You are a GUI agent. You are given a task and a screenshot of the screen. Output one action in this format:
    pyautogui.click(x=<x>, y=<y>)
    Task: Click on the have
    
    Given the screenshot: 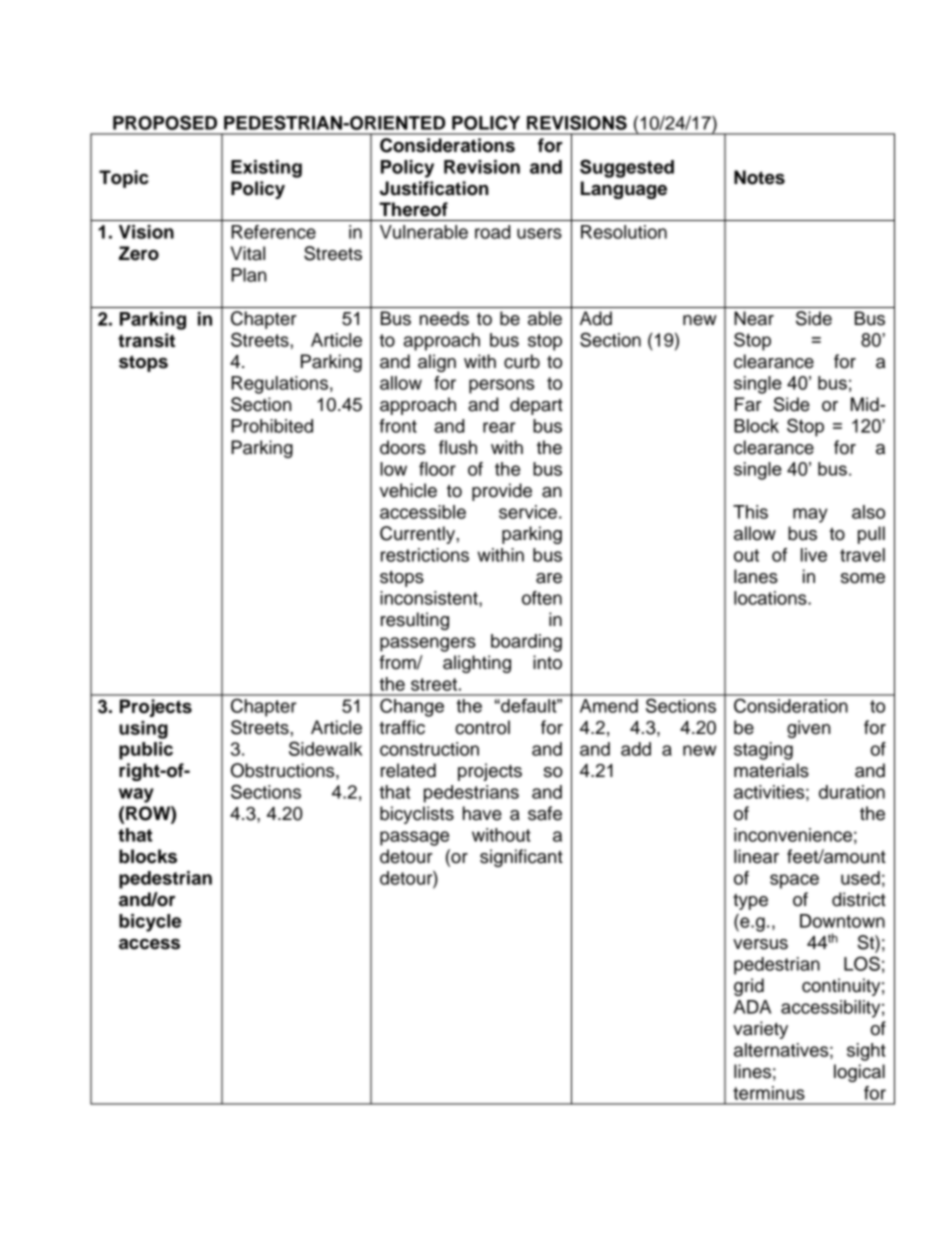 What is the action you would take?
    pyautogui.click(x=482, y=813)
